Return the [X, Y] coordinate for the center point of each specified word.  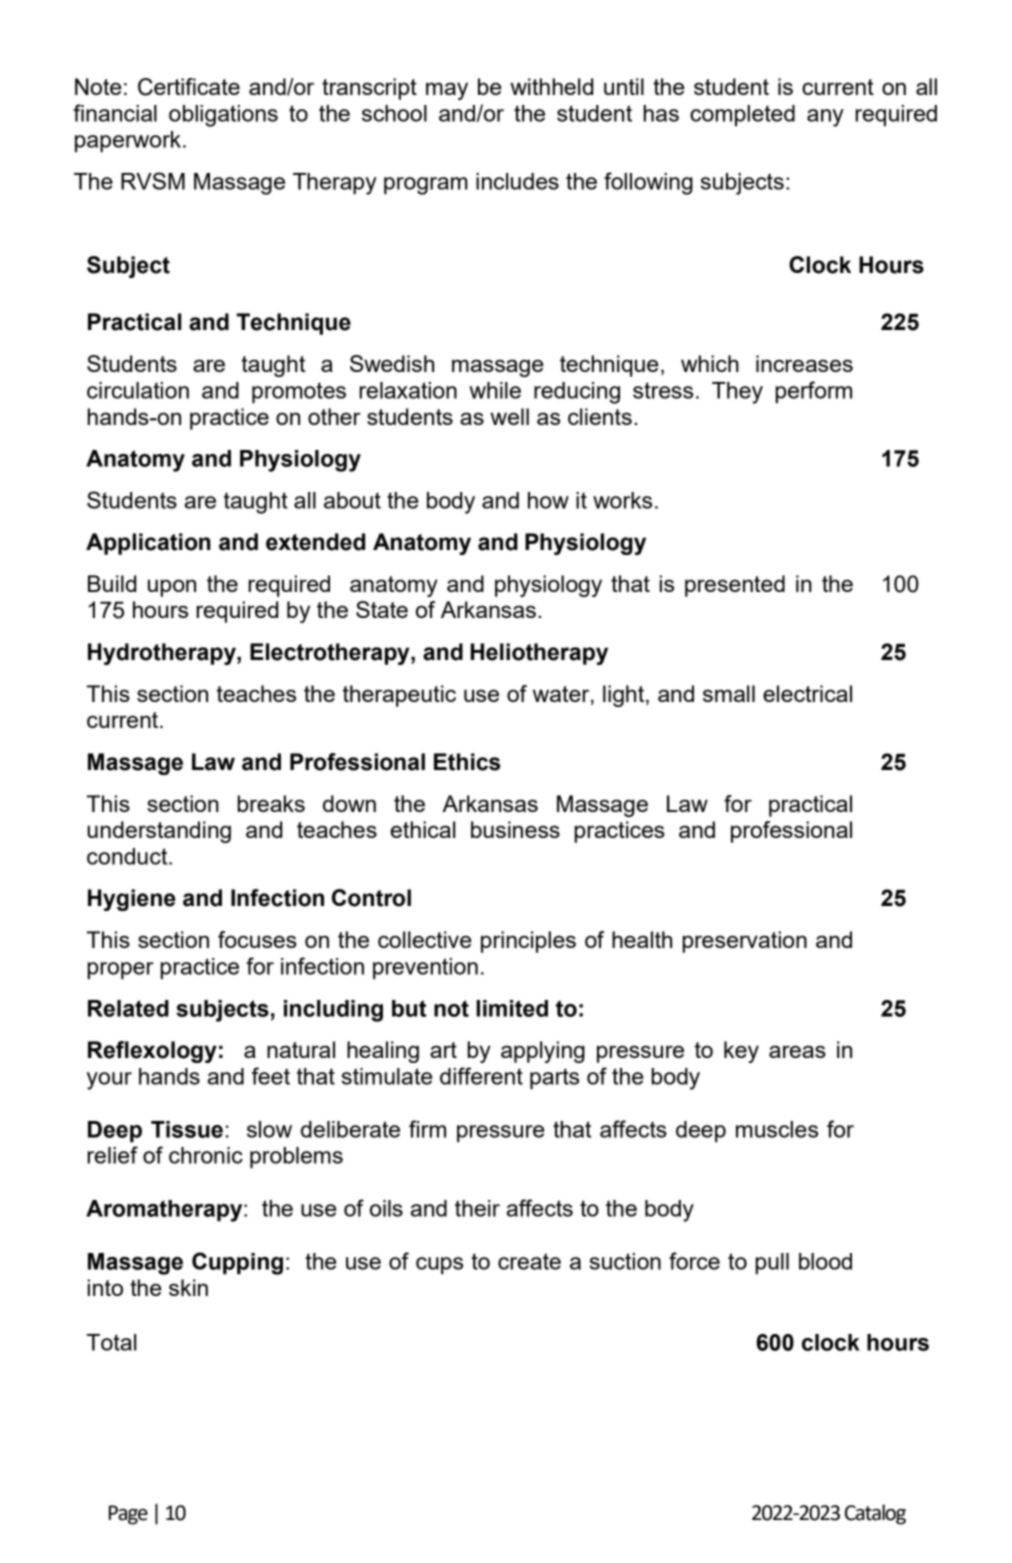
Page [128, 1515]
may [447, 91]
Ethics [467, 762]
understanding [159, 832]
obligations [223, 116]
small [729, 693]
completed [742, 115]
